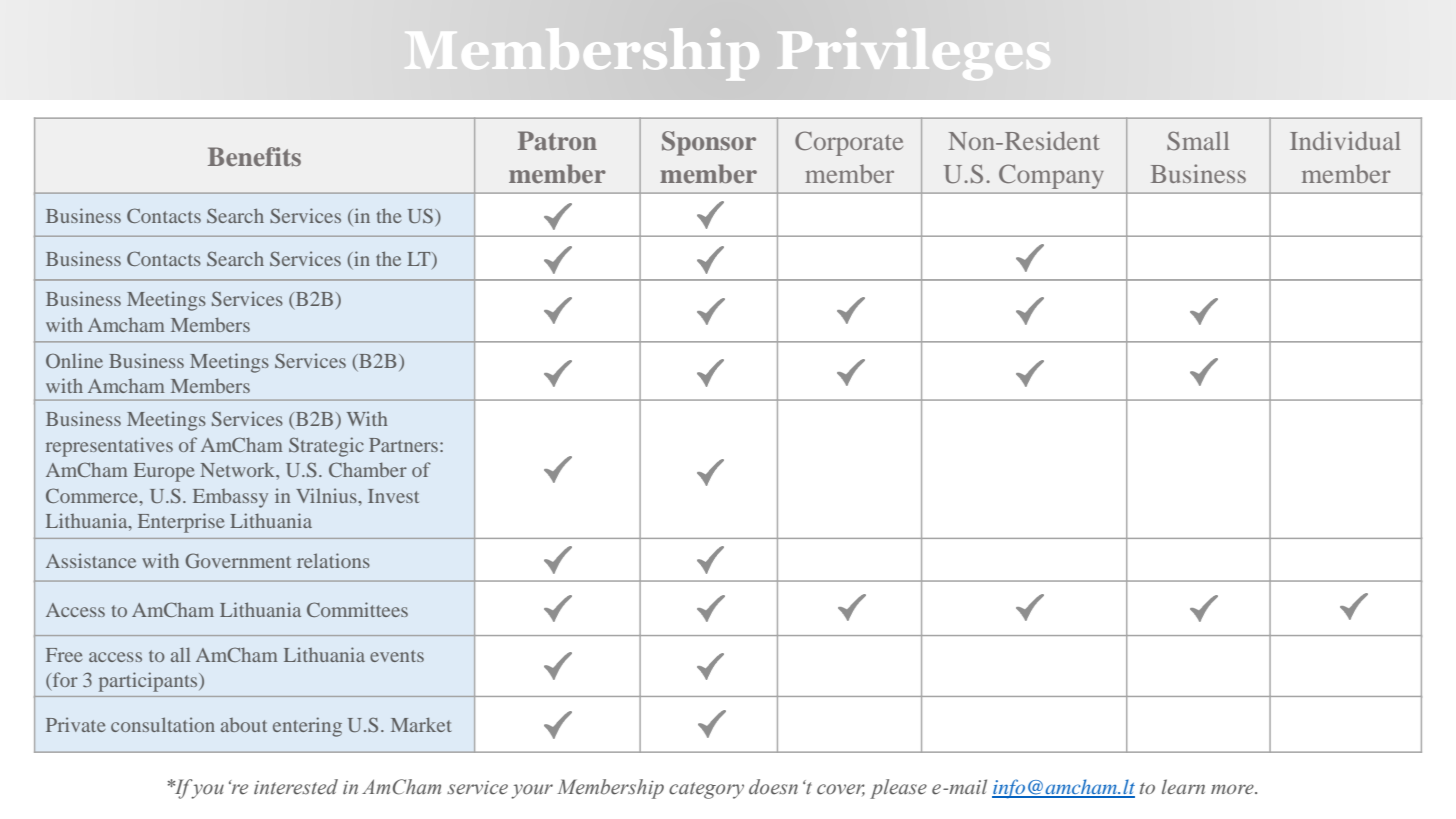 Image resolution: width=1456 pixels, height=819 pixels. What do you see at coordinates (74, 360) in the image?
I see `Online` at bounding box center [74, 360].
